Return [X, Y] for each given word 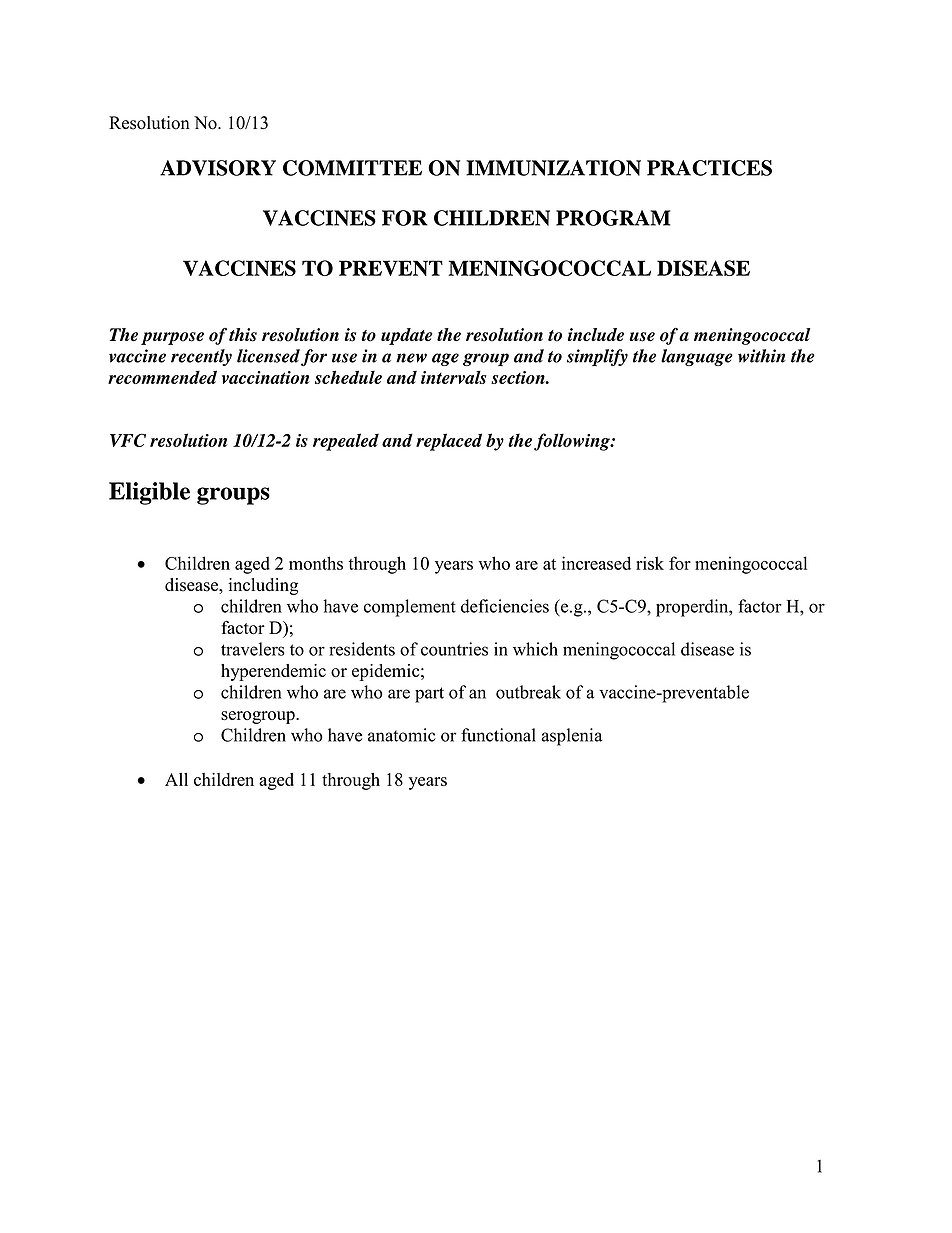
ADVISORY [218, 168]
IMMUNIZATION [553, 168]
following [573, 442]
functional [498, 735]
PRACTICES [709, 168]
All [176, 779]
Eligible [149, 493]
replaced [449, 442]
